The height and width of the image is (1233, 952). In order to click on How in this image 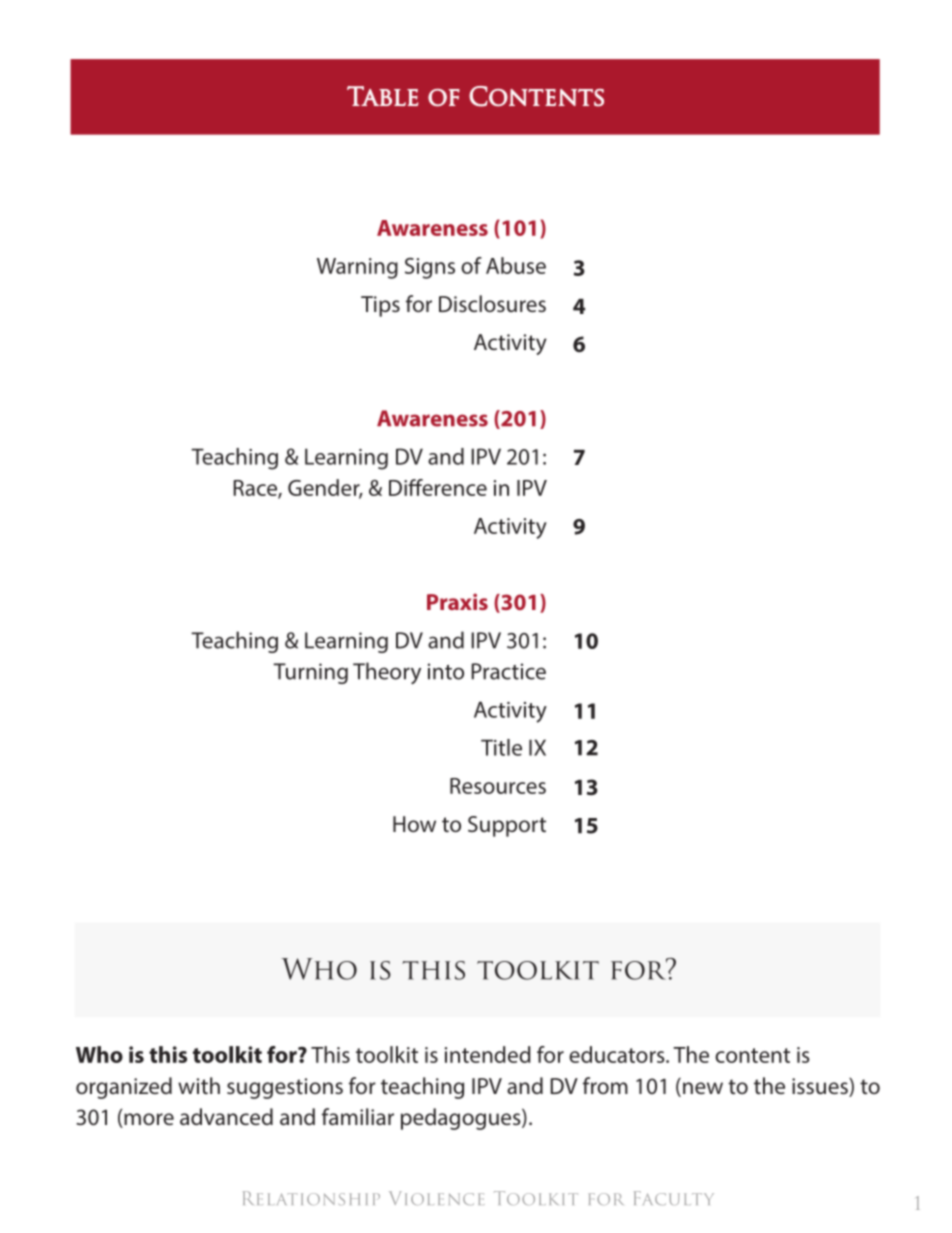, I will do `click(414, 824)`.
